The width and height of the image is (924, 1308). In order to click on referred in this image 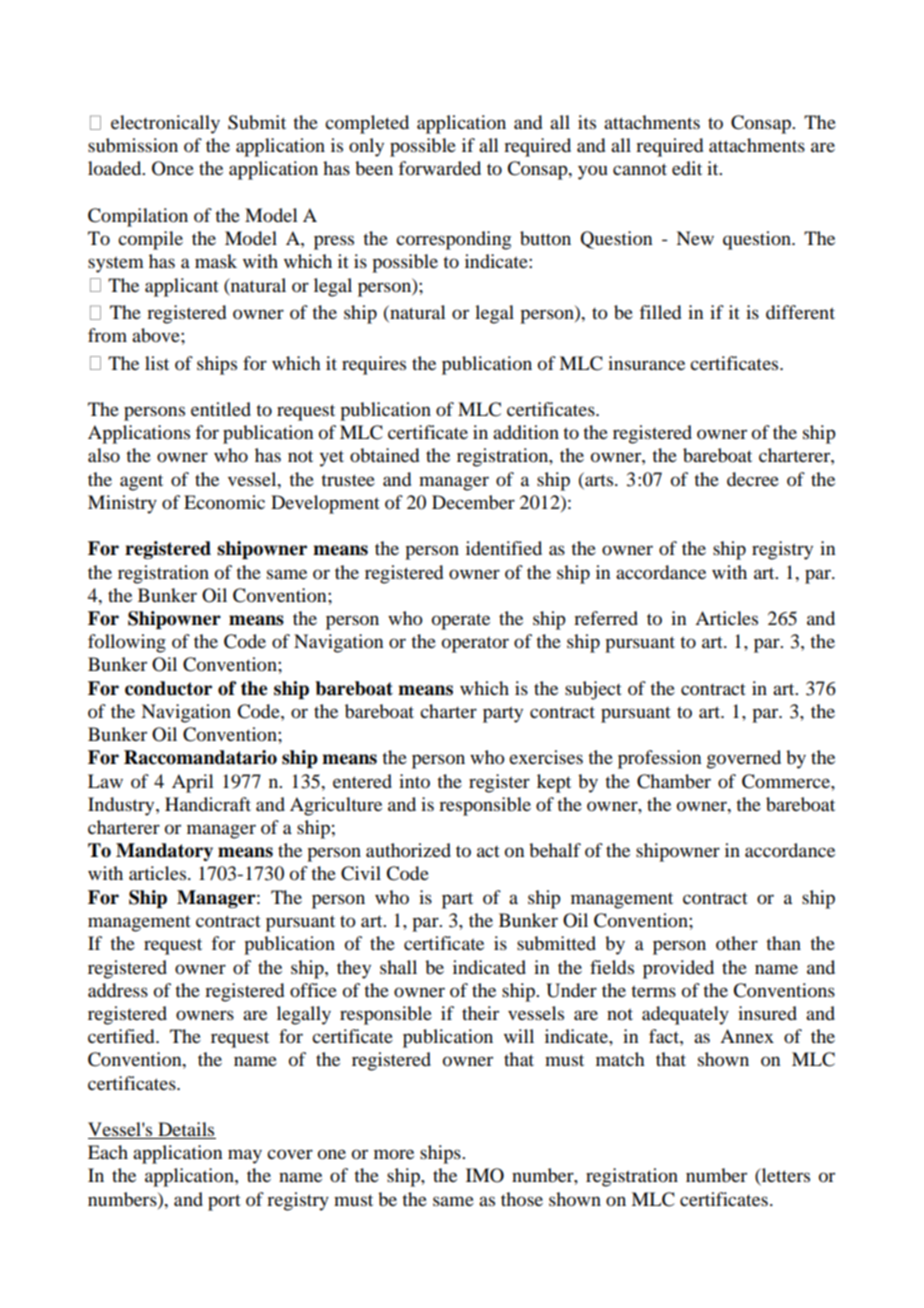, I will do `click(606, 618)`.
